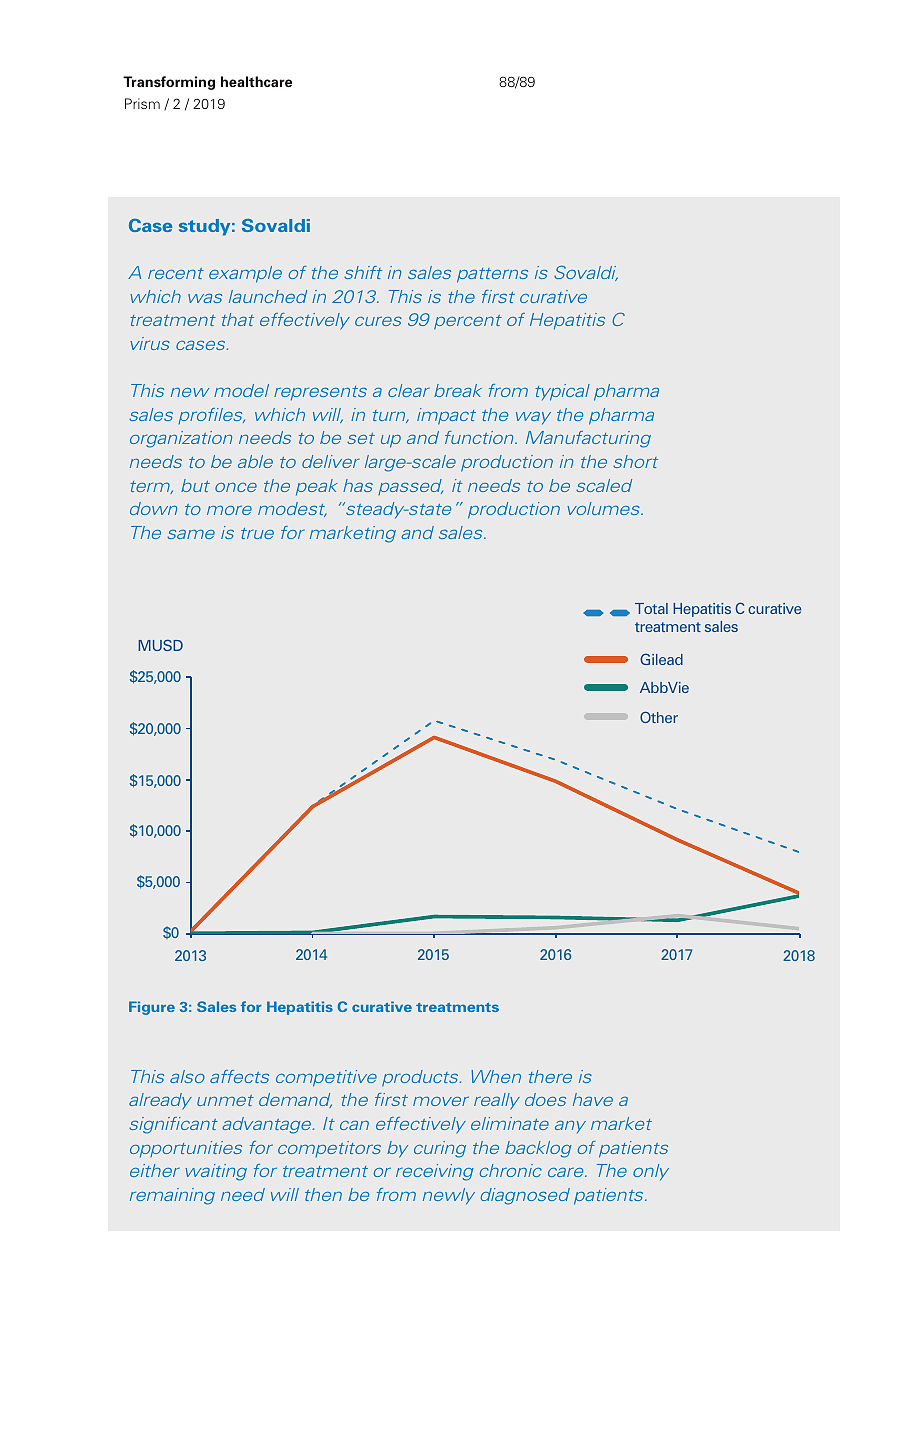 The image size is (917, 1437). Describe the element at coordinates (363, 272) in the screenshot. I see `shift` at that location.
